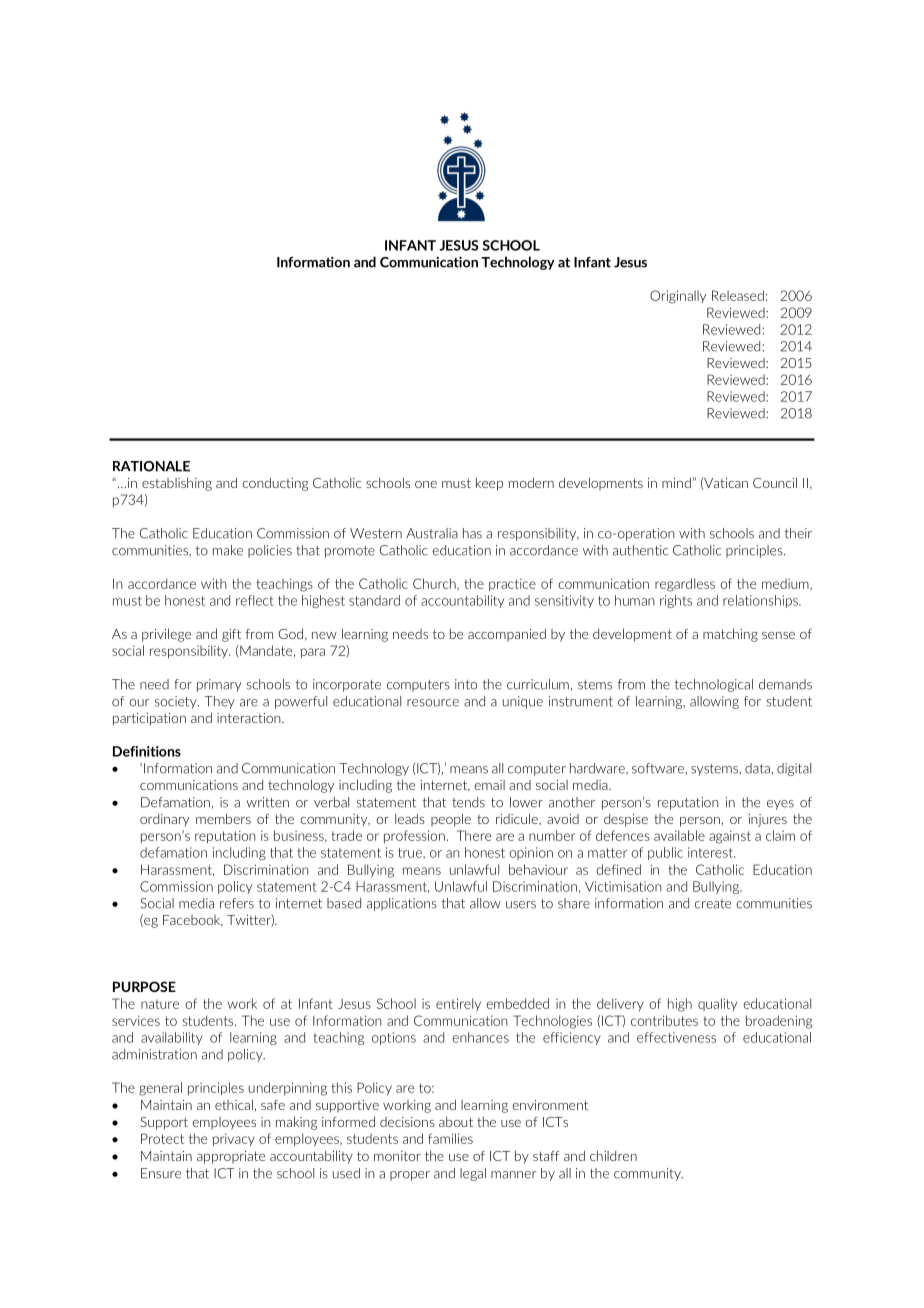 This screenshot has width=924, height=1308. Describe the element at coordinates (738, 295) in the screenshot. I see `Released` at that location.
